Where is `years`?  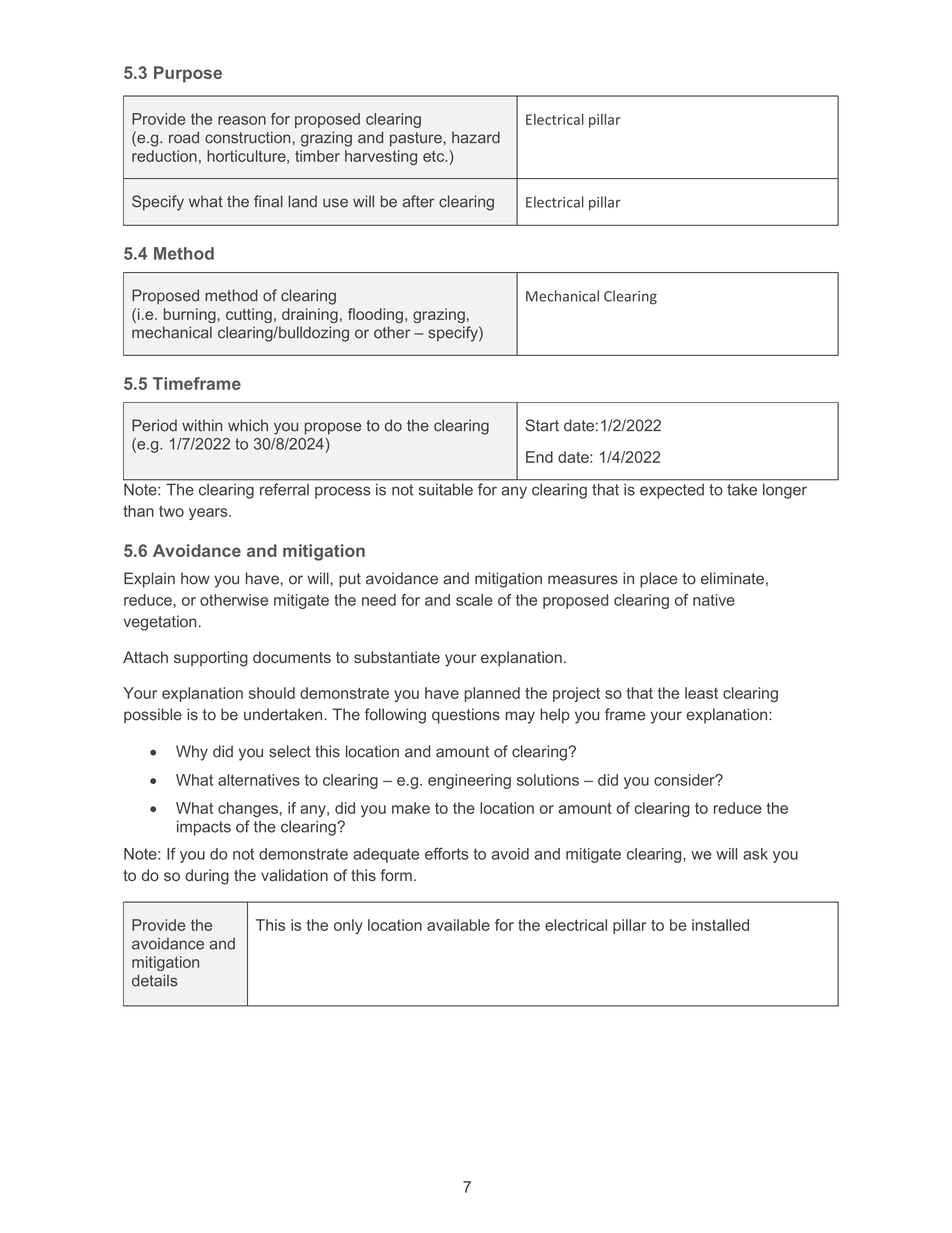
years is located at coordinates (209, 514).
